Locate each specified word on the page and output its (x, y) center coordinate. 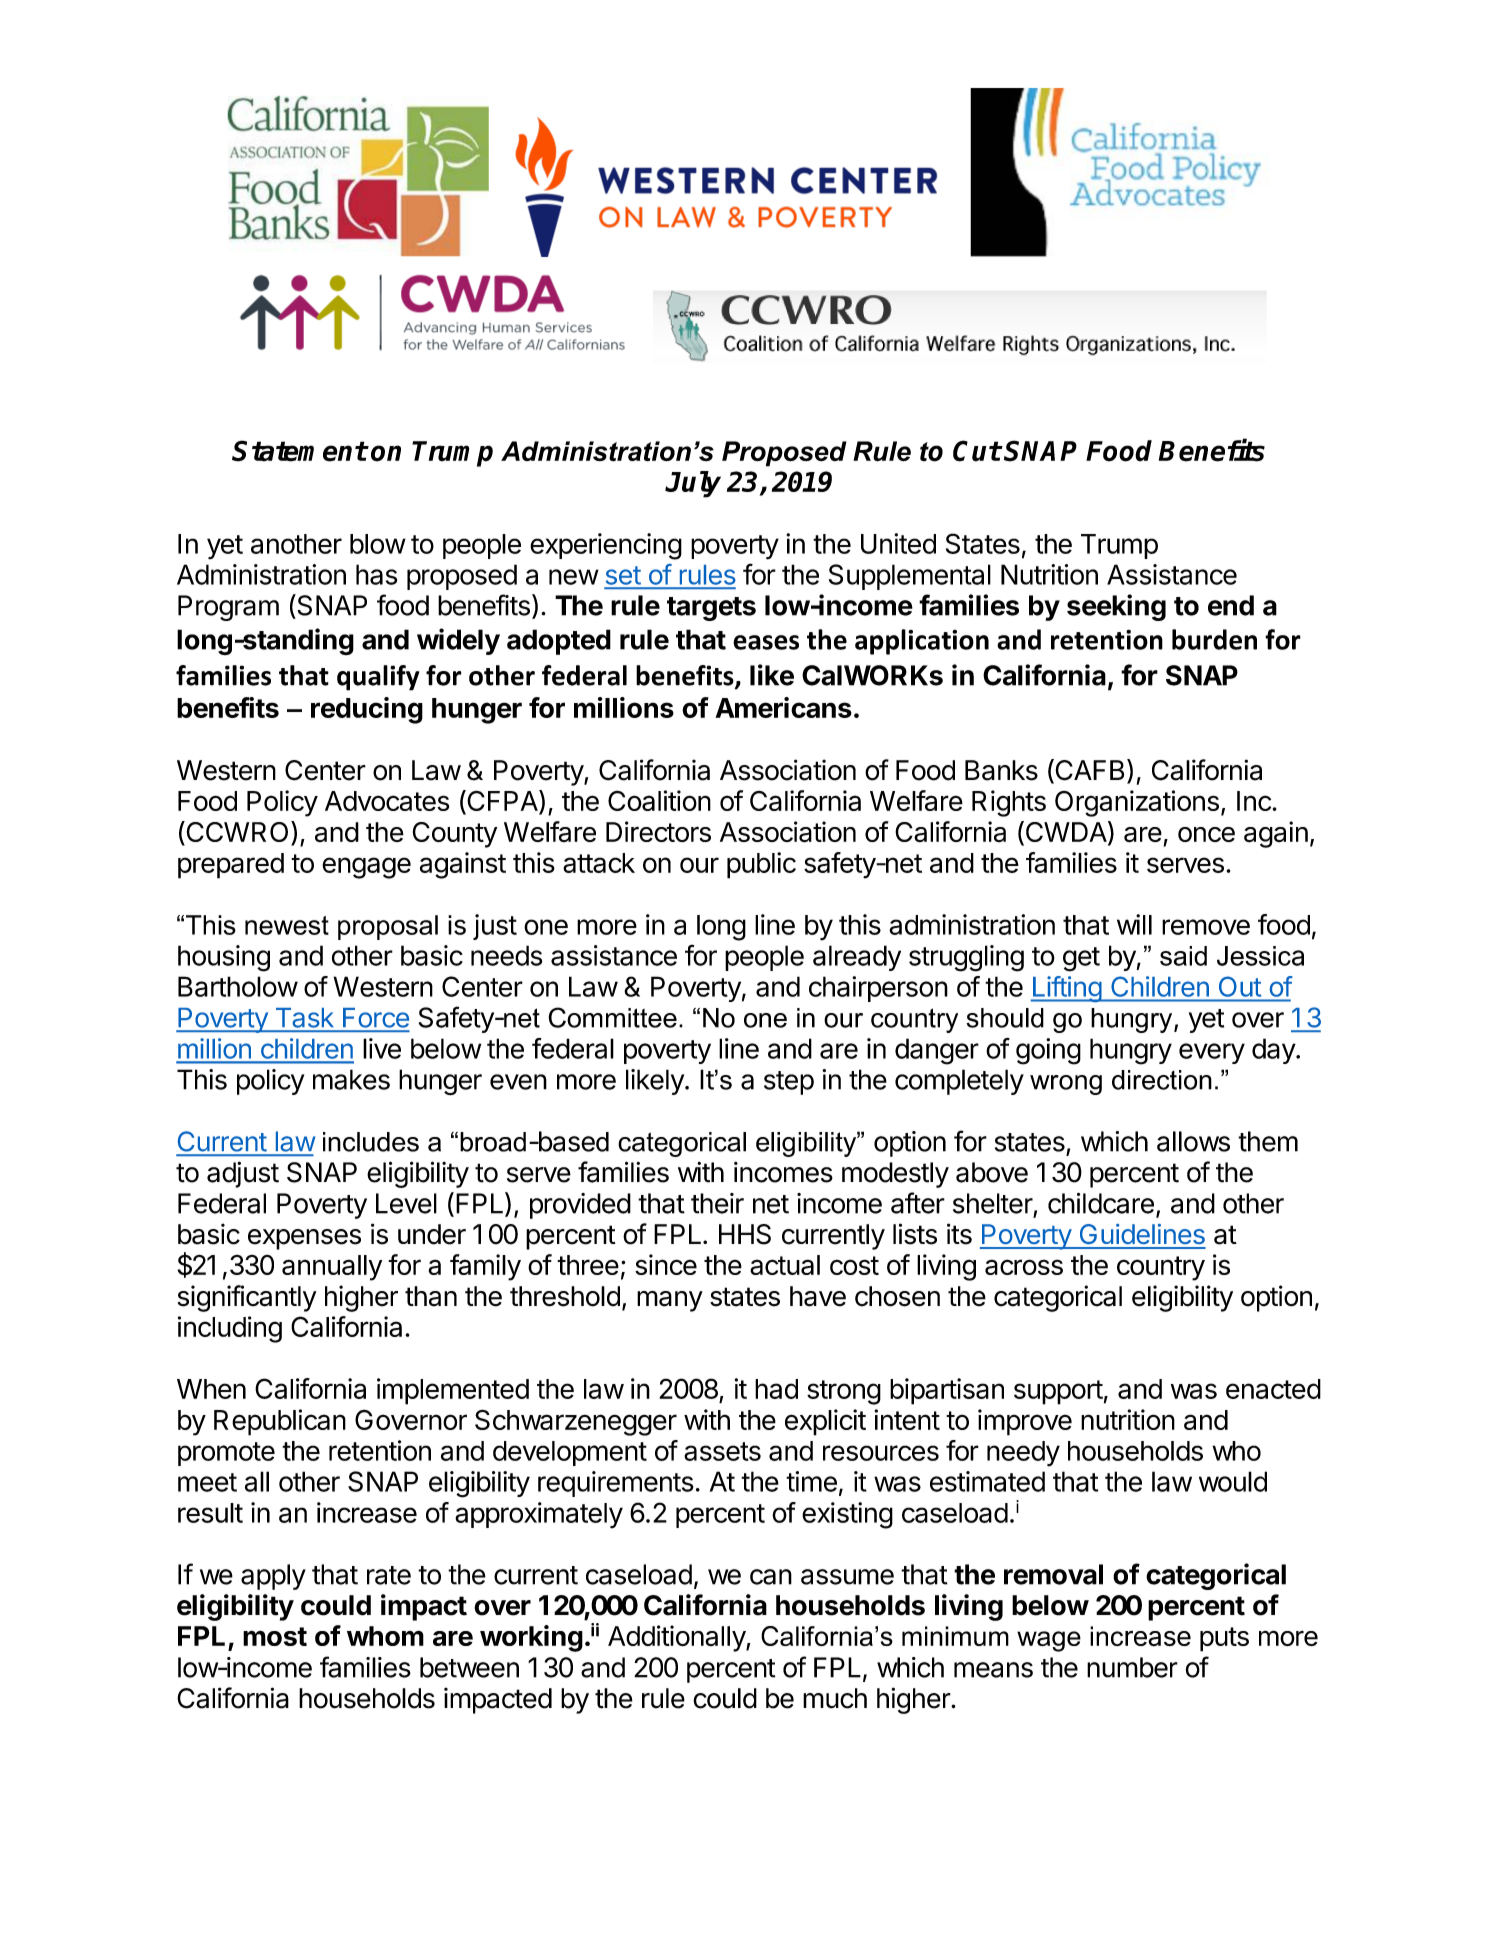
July (693, 484)
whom (385, 1636)
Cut (977, 451)
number (1132, 1667)
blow (378, 544)
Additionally (677, 1638)
